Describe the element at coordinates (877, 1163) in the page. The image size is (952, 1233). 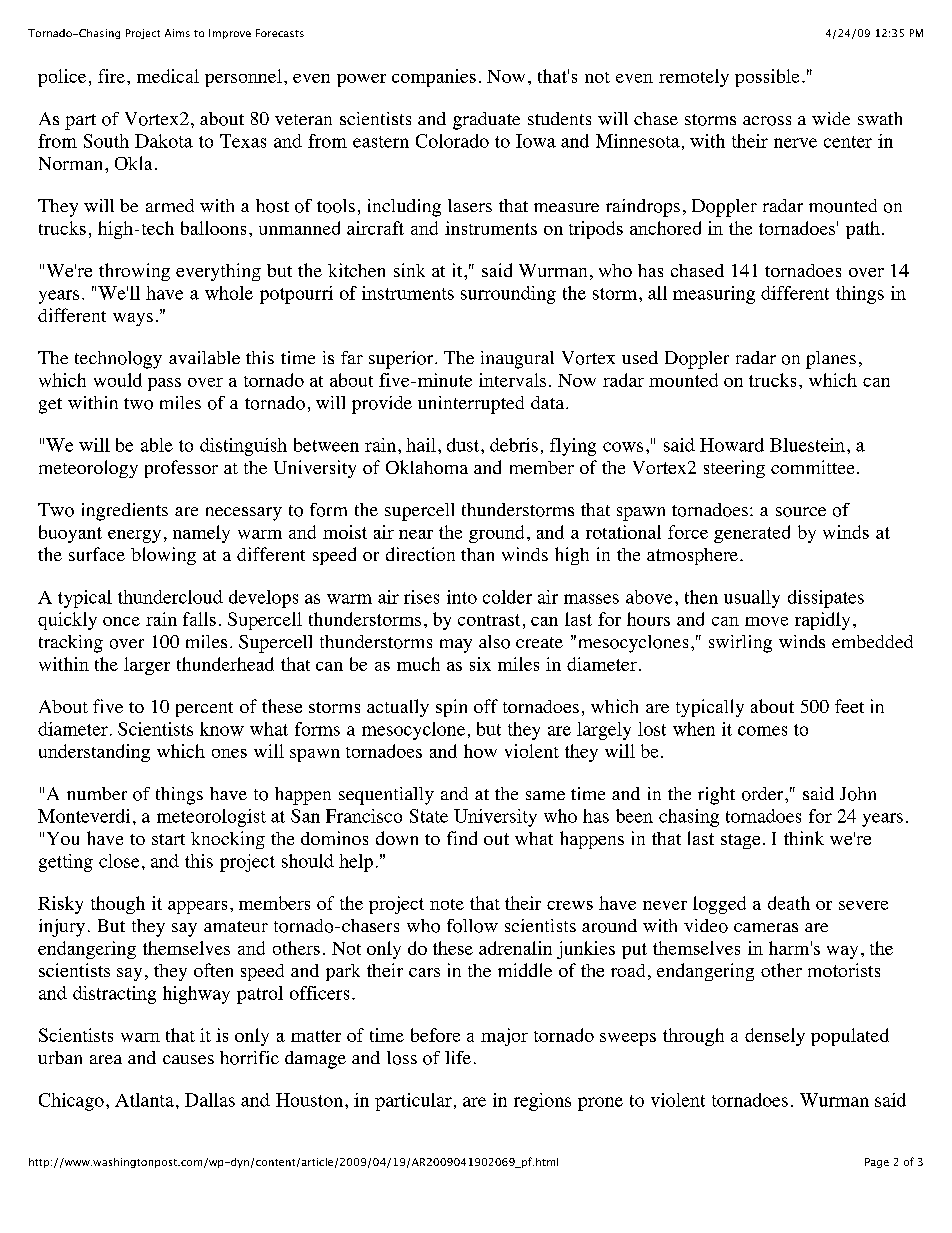
I see `Page` at that location.
